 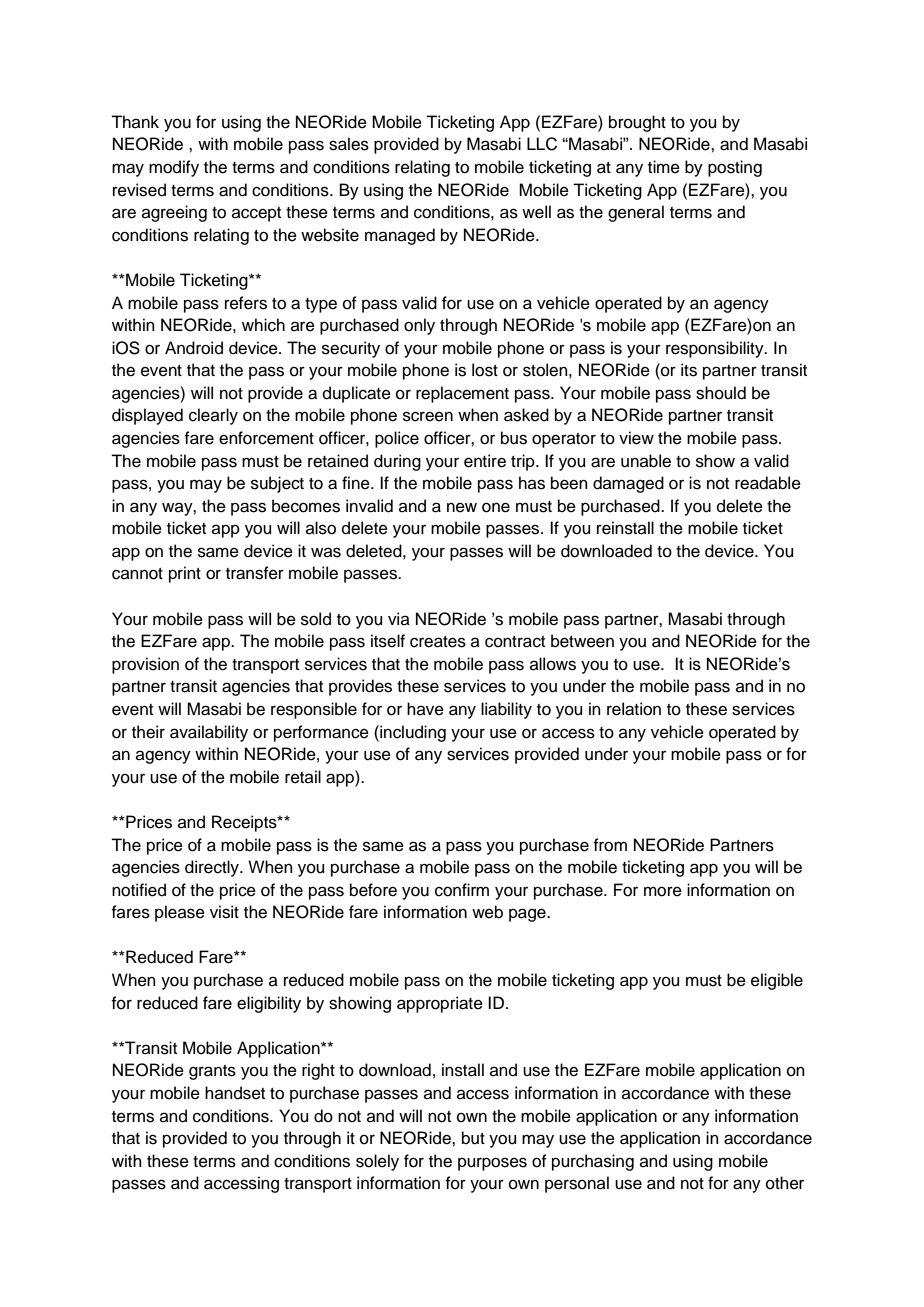 What do you see at coordinates (735, 168) in the screenshot?
I see `posting` at bounding box center [735, 168].
